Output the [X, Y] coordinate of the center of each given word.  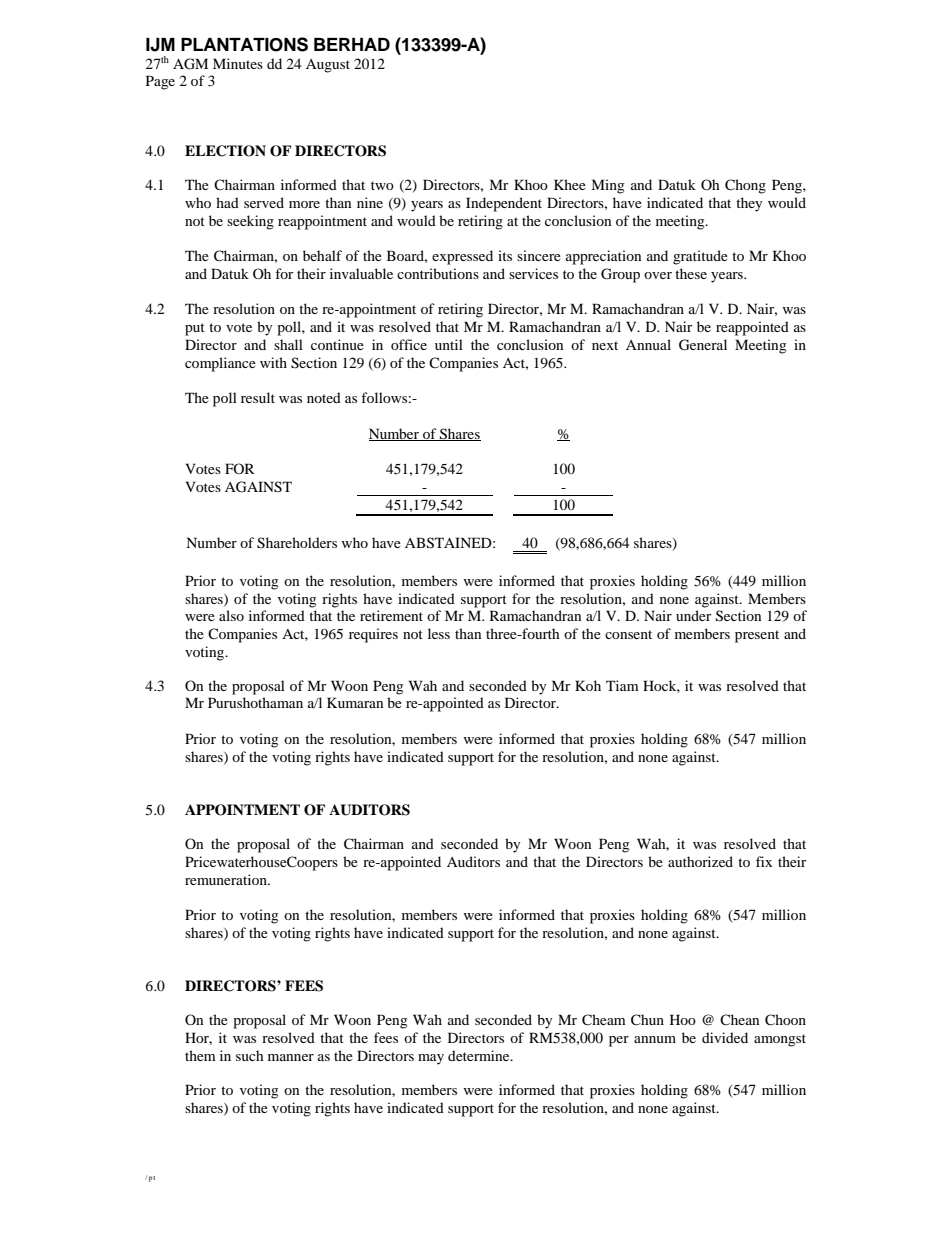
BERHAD [352, 44]
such [250, 1055]
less [439, 633]
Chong [745, 186]
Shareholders [297, 543]
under [693, 615]
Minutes [238, 63]
